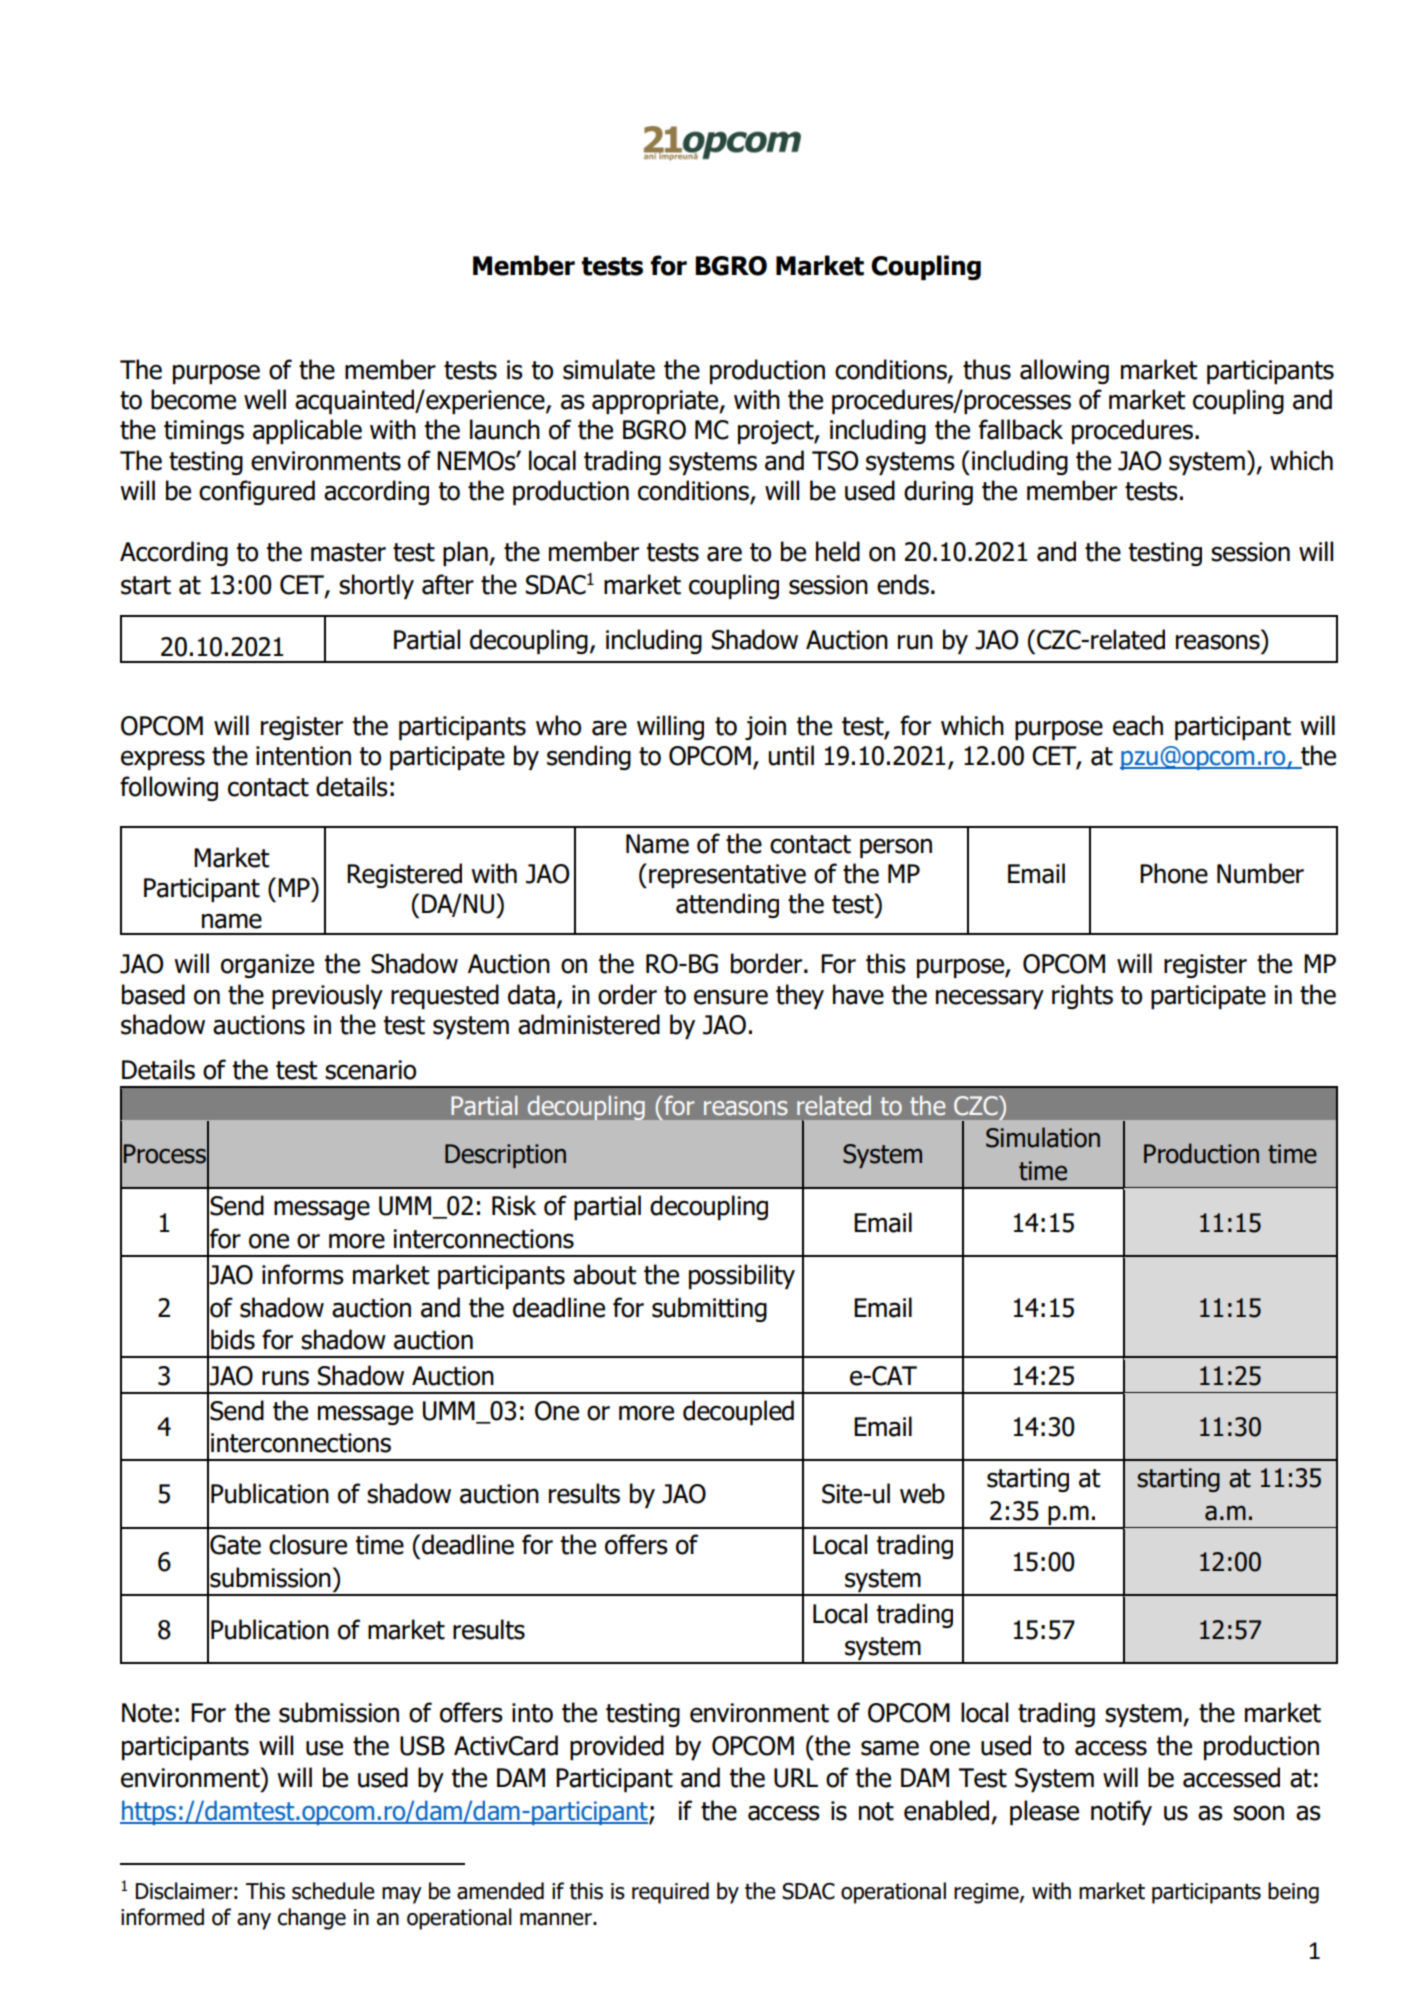 The image size is (1424, 2015). I want to click on Simulation, so click(1043, 1137).
